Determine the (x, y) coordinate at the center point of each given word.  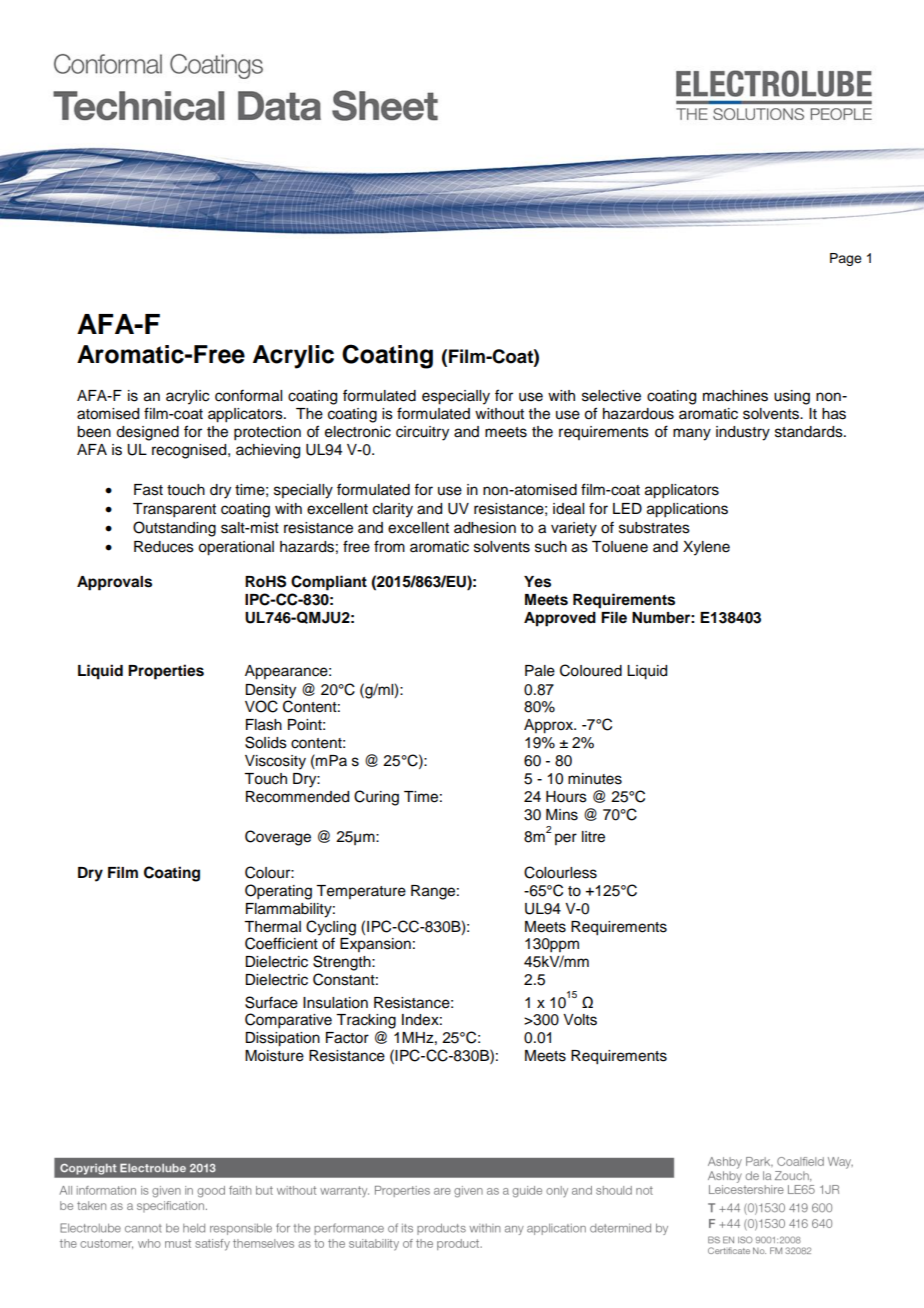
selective (611, 396)
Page (846, 259)
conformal (248, 395)
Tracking (366, 1021)
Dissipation (282, 1039)
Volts (580, 1020)
